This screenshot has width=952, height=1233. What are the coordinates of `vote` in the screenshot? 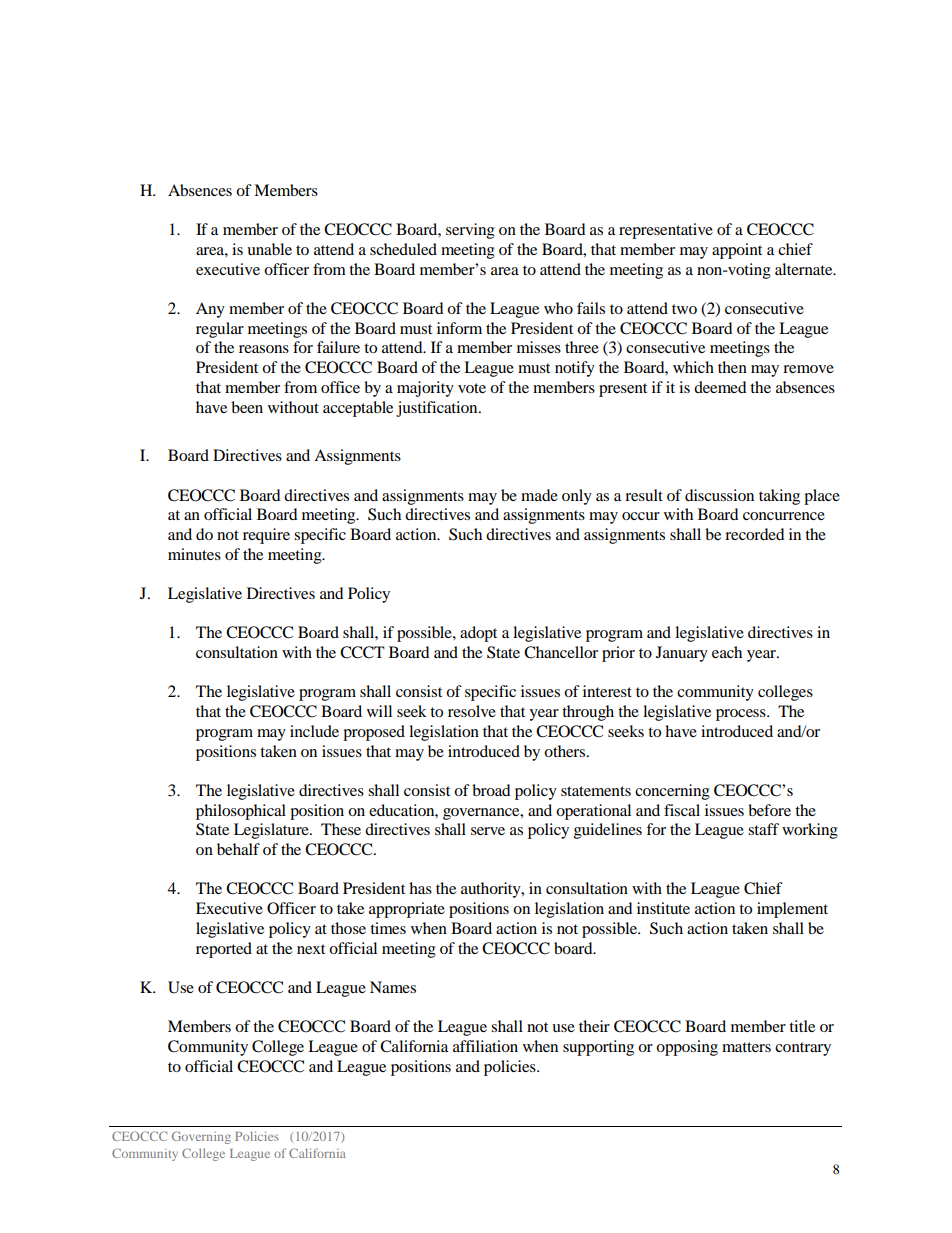 It's located at (472, 388).
